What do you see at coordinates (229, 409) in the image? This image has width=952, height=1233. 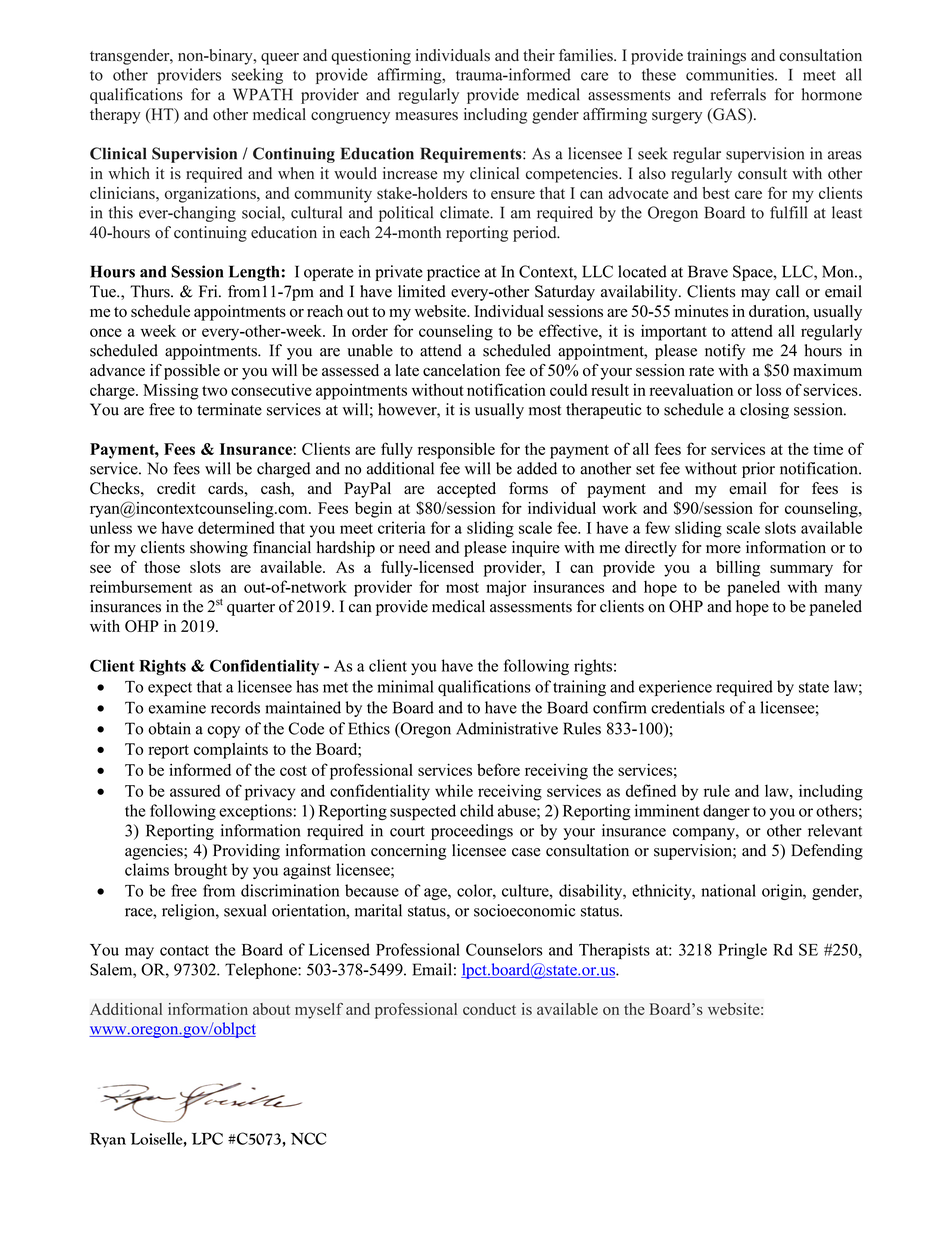 I see `terminate` at bounding box center [229, 409].
